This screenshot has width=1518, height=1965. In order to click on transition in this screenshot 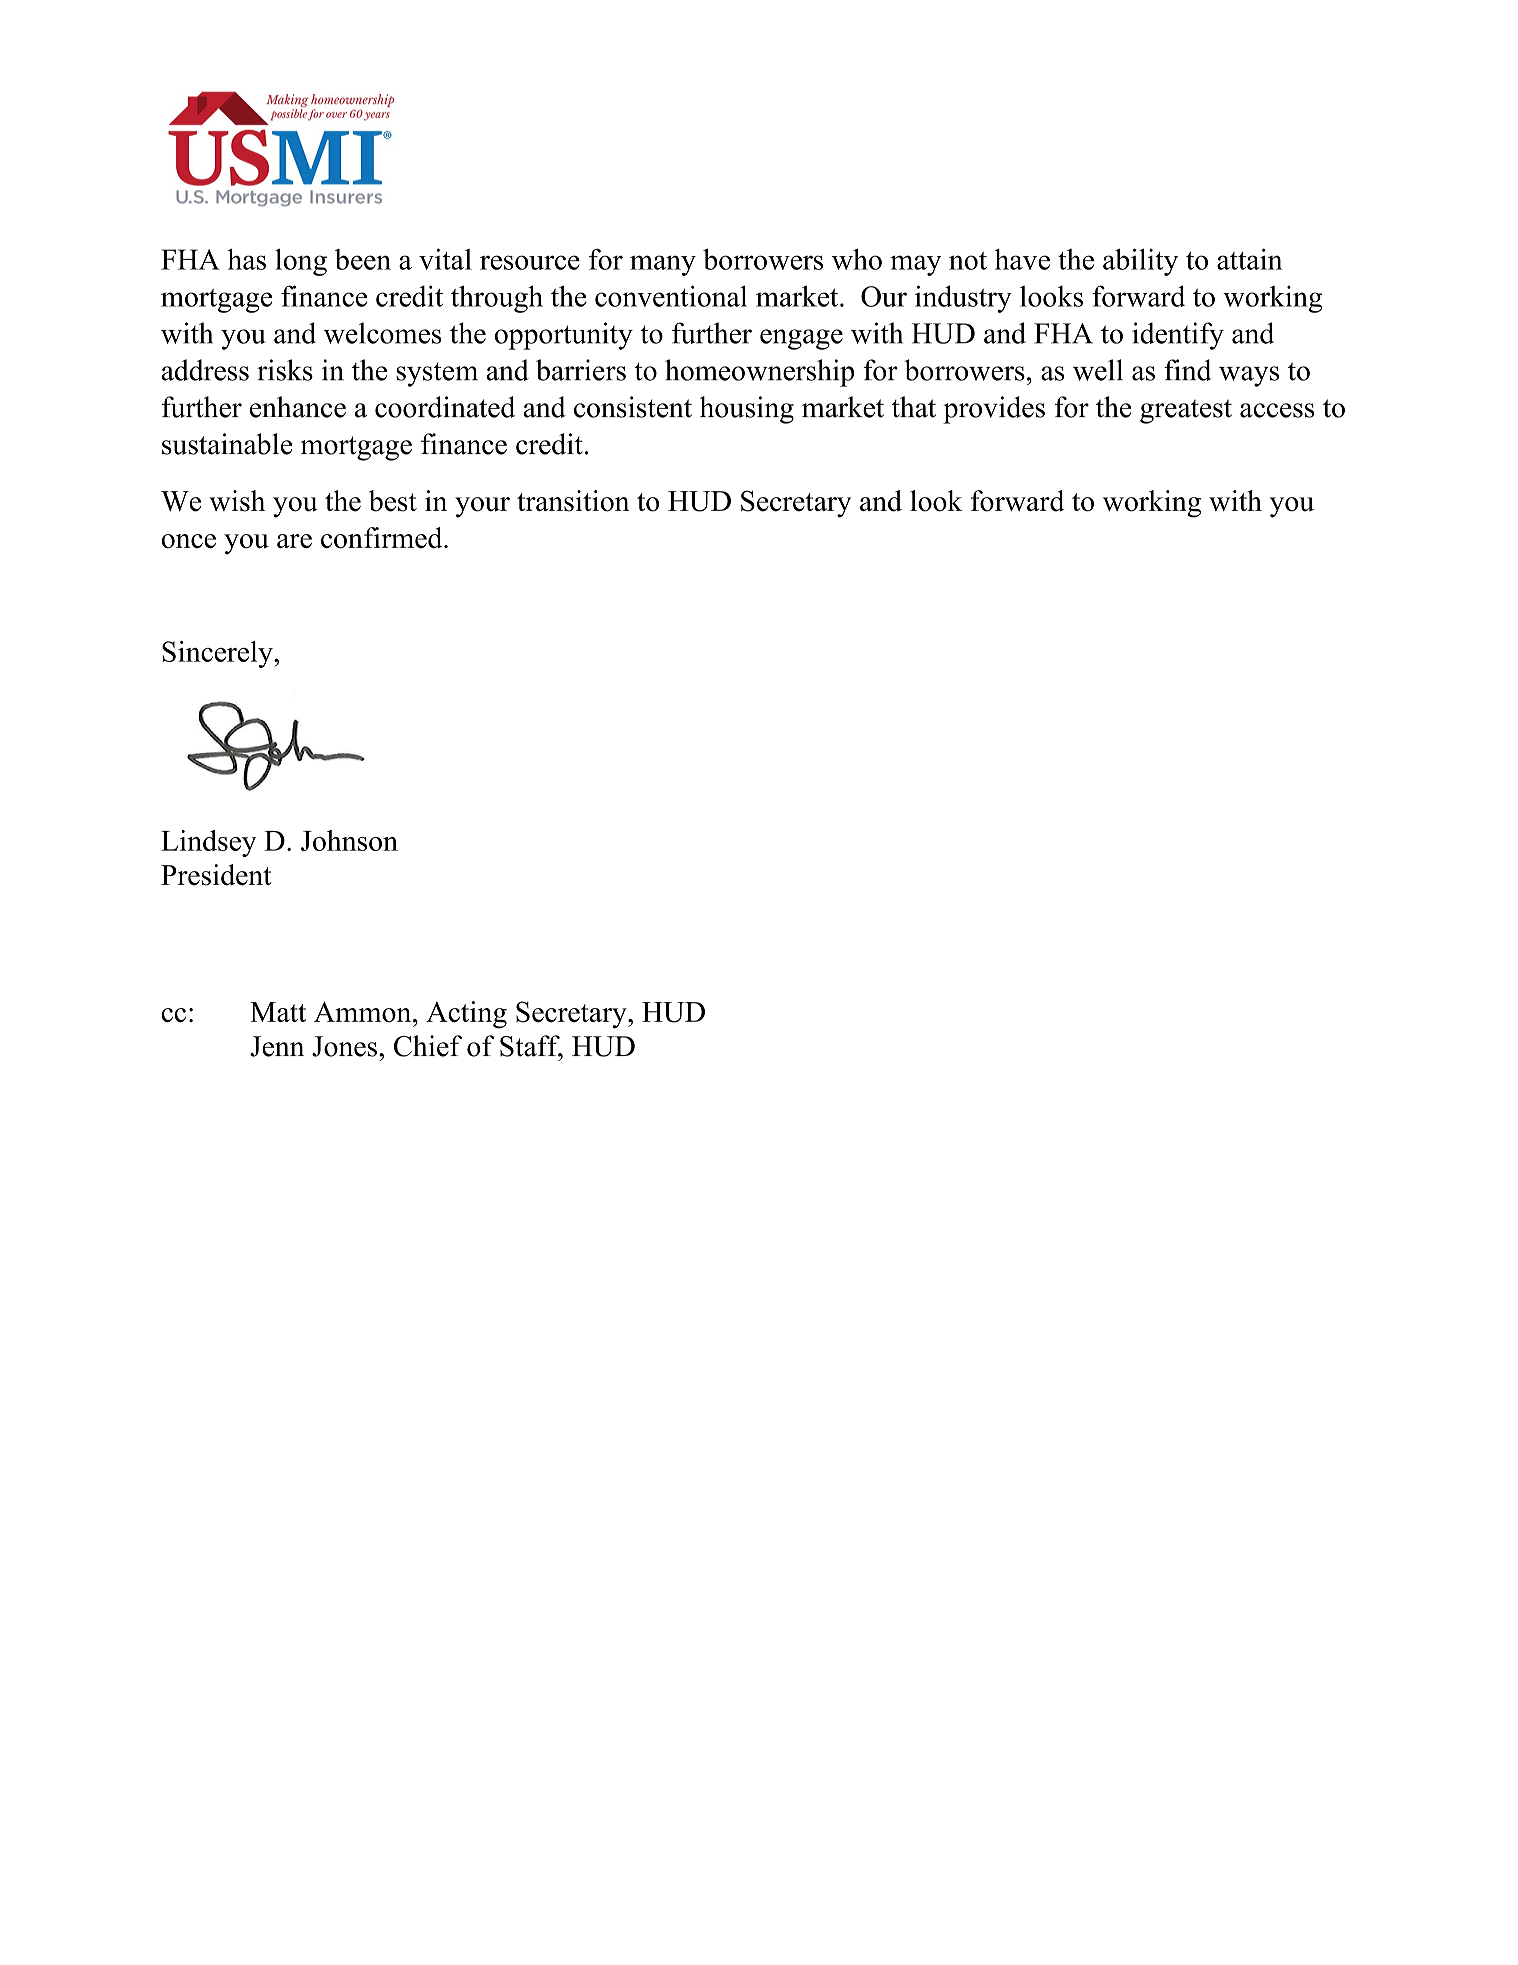, I will do `click(573, 501)`.
